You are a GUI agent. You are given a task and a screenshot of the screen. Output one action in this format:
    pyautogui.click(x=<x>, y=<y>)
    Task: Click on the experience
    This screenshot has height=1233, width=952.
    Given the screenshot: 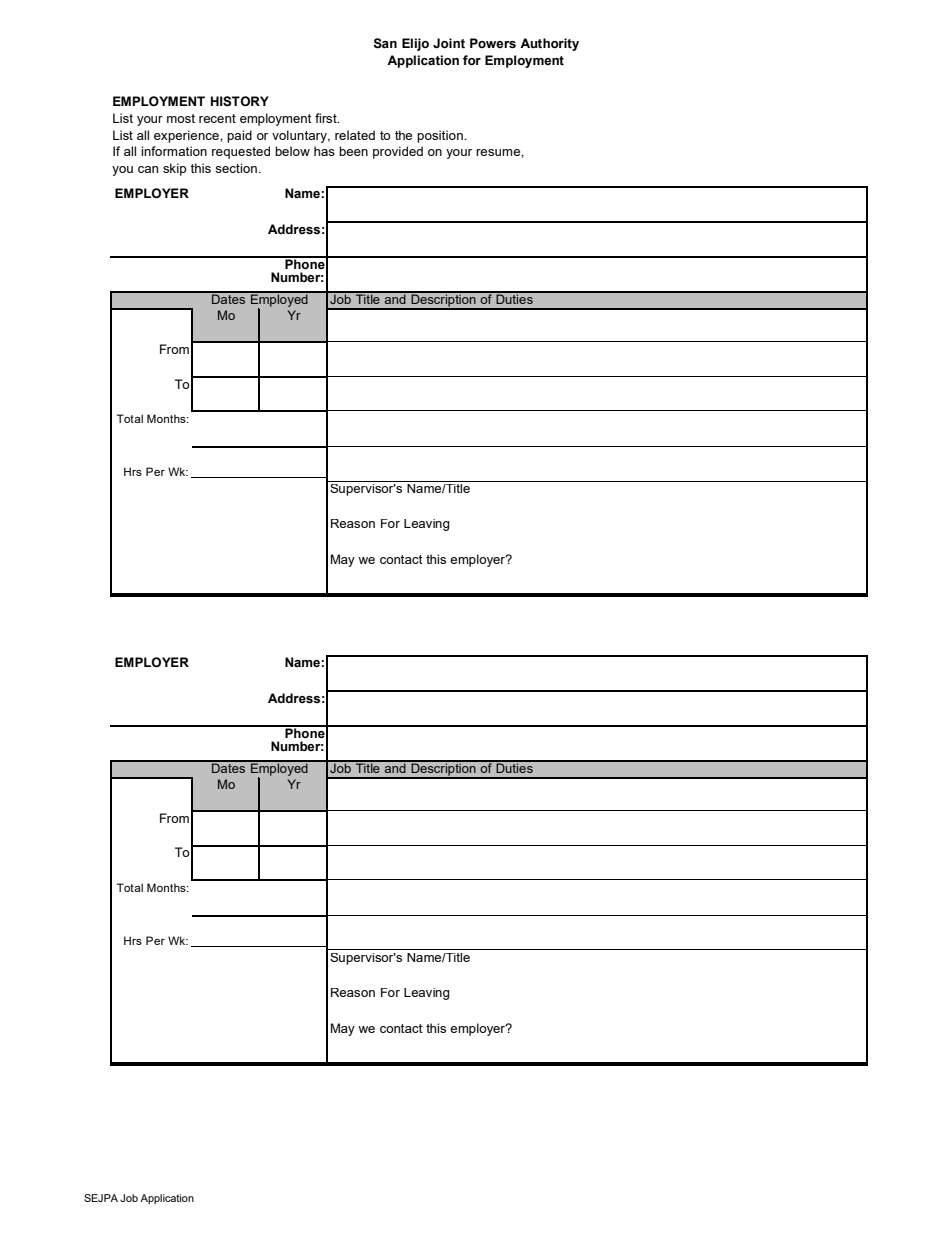 What is the action you would take?
    pyautogui.click(x=187, y=136)
